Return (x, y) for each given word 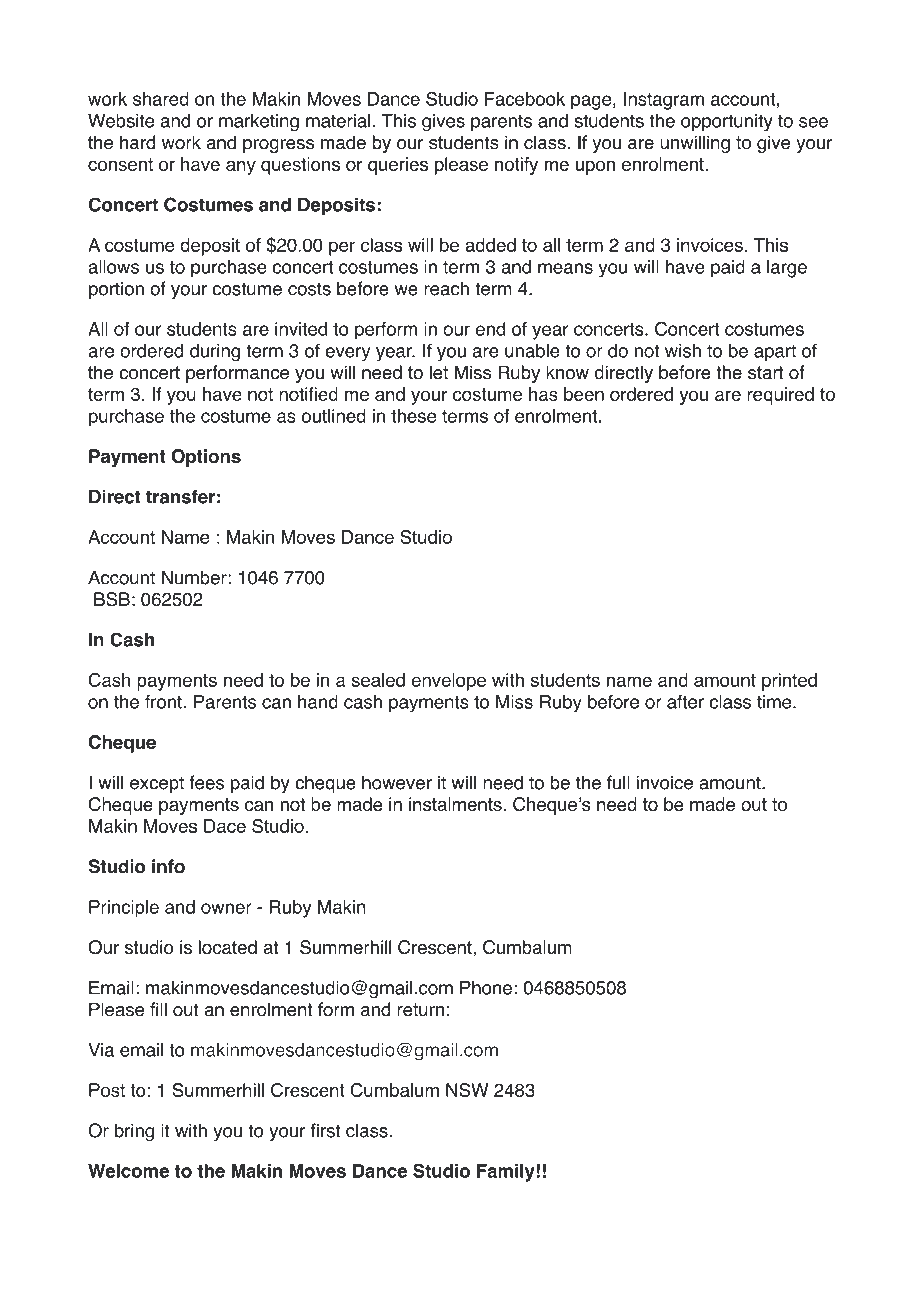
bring (134, 1132)
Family (507, 1173)
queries (398, 166)
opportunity (727, 123)
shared (161, 99)
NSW (467, 1090)
